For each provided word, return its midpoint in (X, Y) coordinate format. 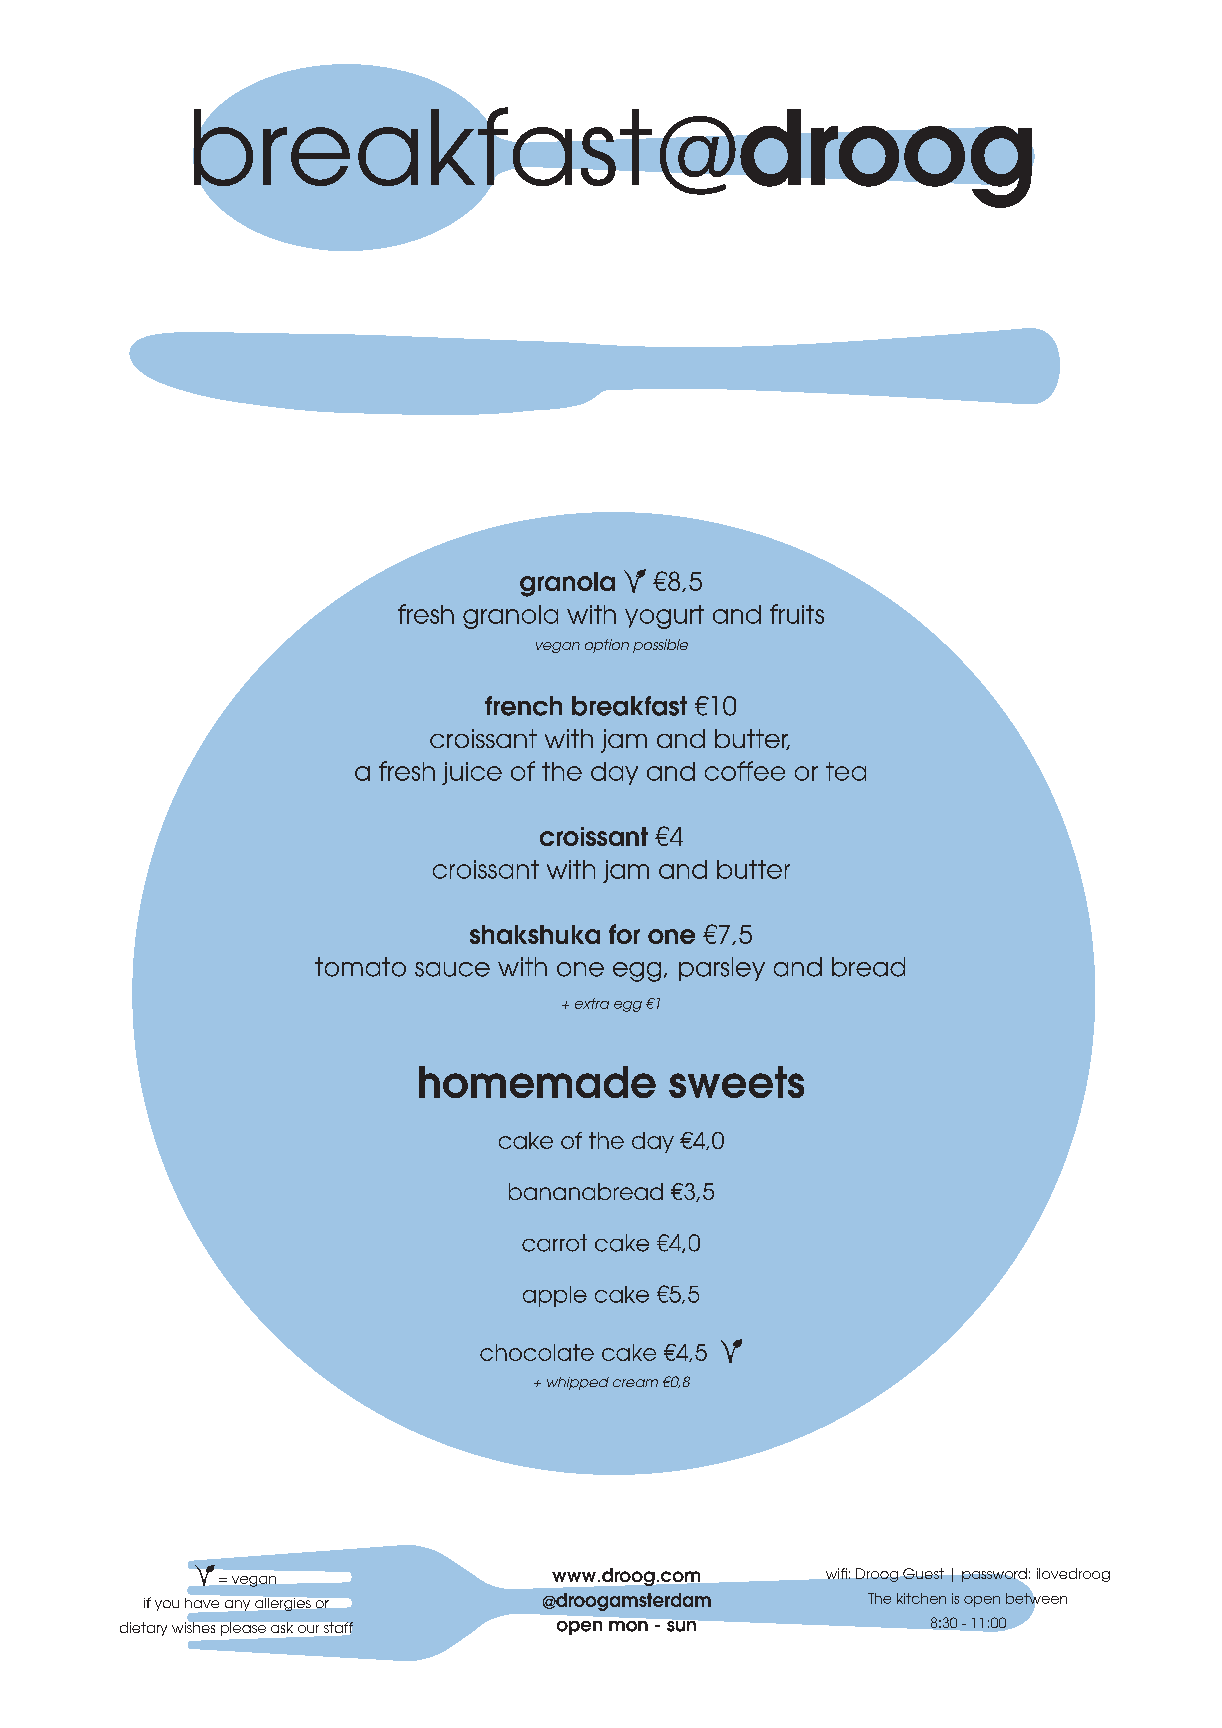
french (523, 706)
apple (555, 1296)
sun (681, 1626)
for (624, 934)
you (167, 1605)
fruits (797, 614)
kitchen (921, 1598)
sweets (736, 1082)
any (237, 1605)
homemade (537, 1082)
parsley (722, 969)
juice (472, 773)
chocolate (537, 1352)
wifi (836, 1573)
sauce (452, 969)
